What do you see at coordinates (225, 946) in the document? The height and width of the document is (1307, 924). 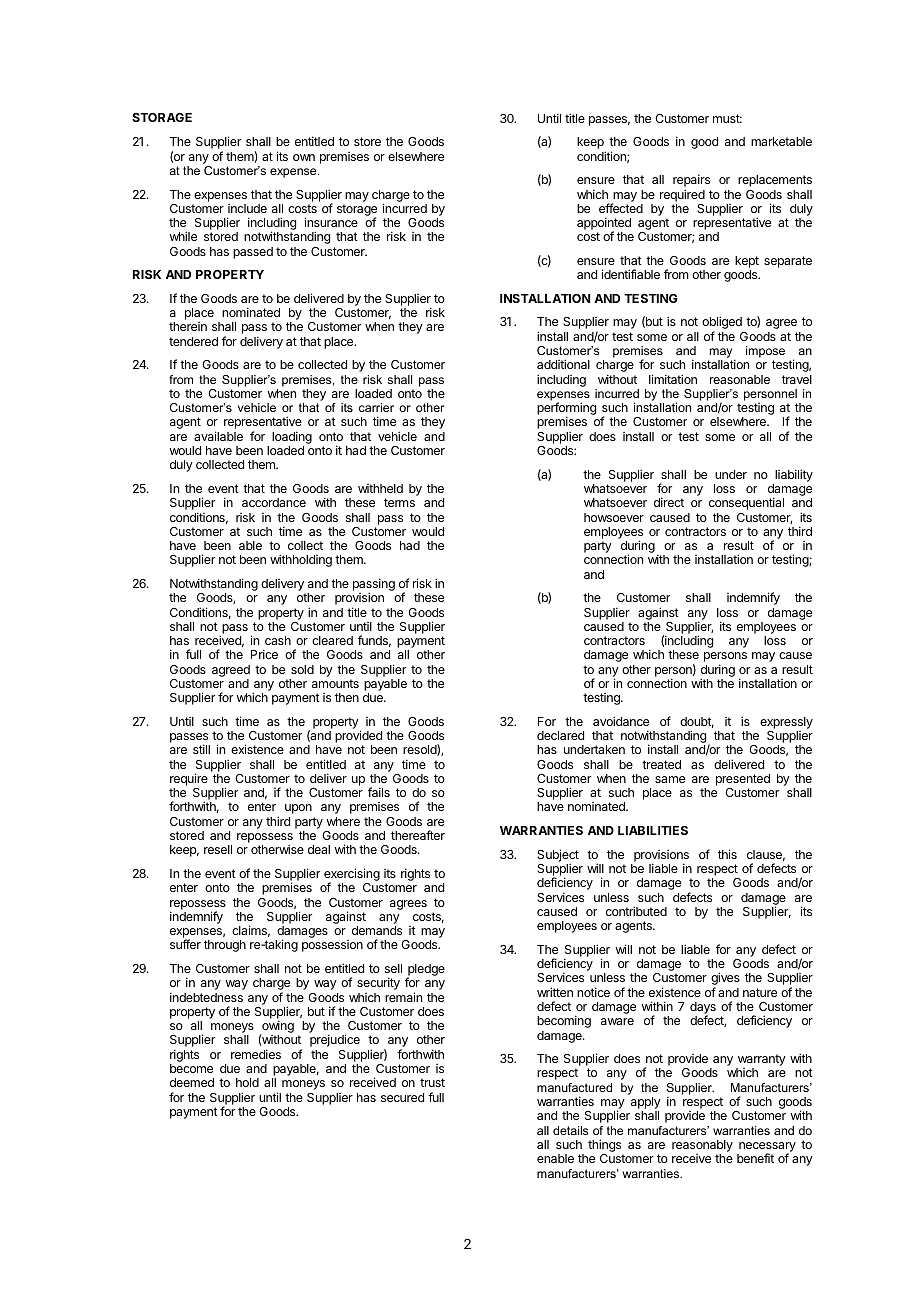 I see `through` at bounding box center [225, 946].
